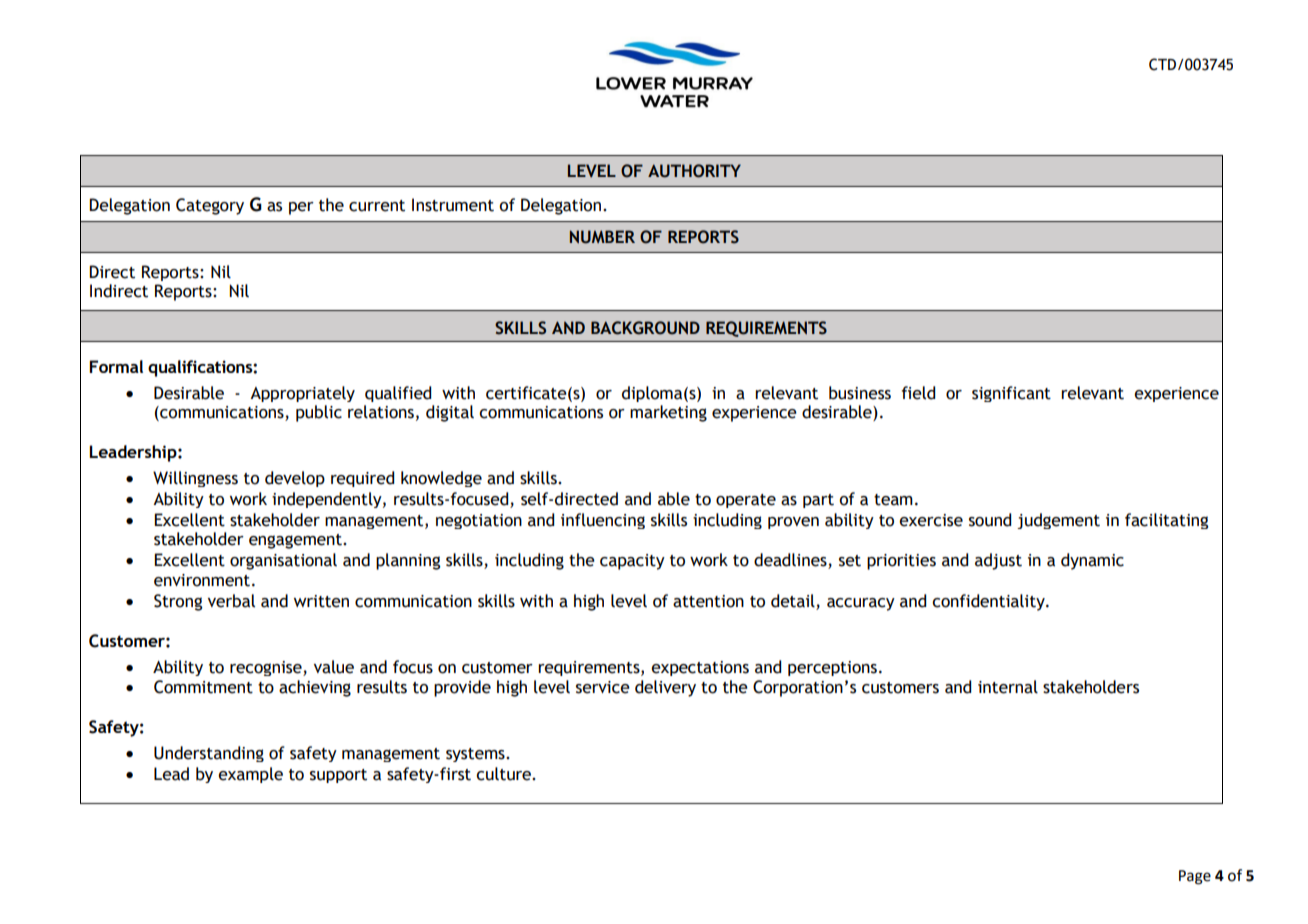 The image size is (1308, 924). I want to click on NUMBER, so click(602, 237).
